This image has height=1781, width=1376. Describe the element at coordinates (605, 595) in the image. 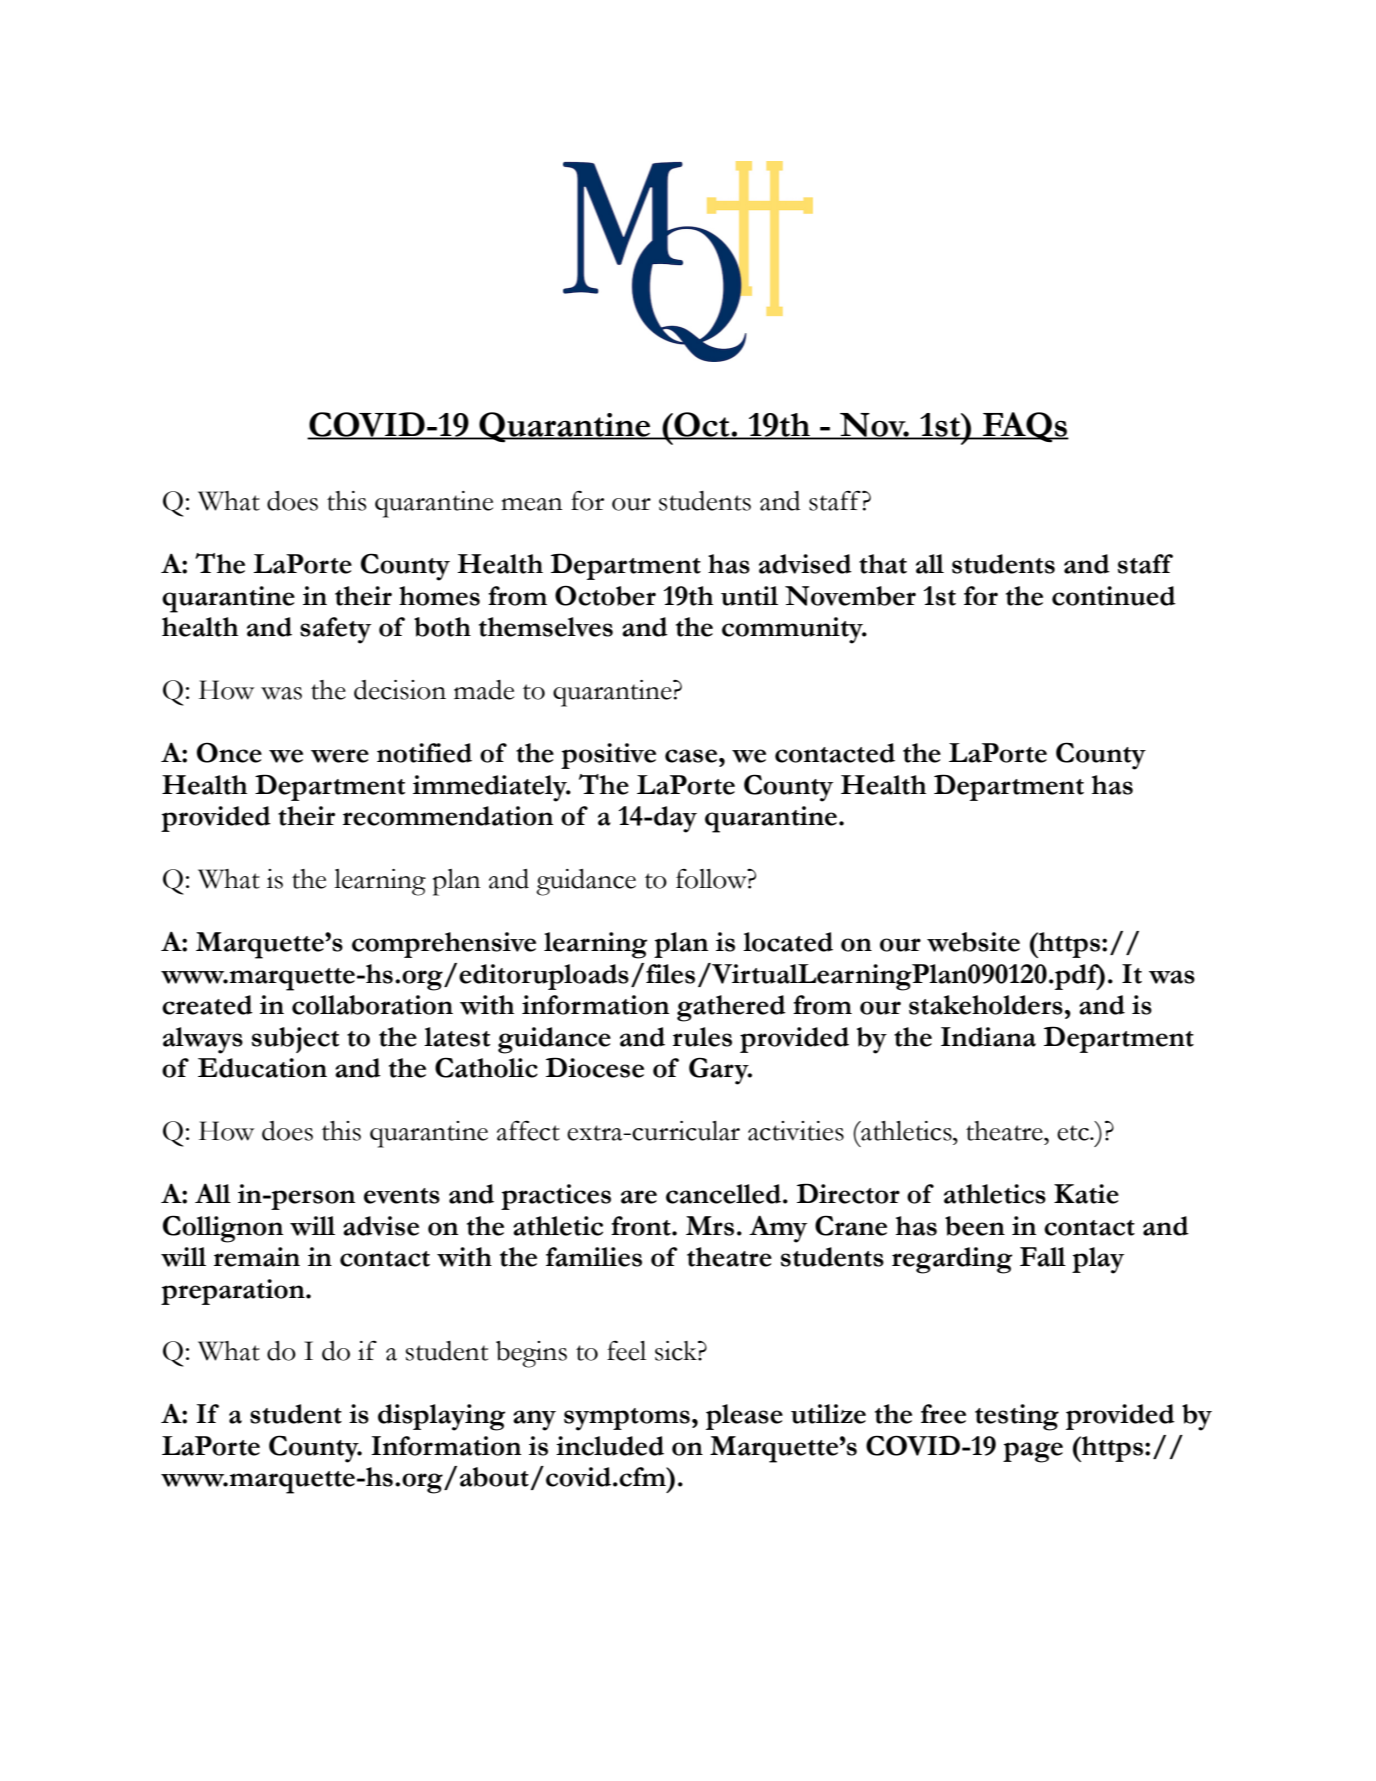

I see `October` at that location.
